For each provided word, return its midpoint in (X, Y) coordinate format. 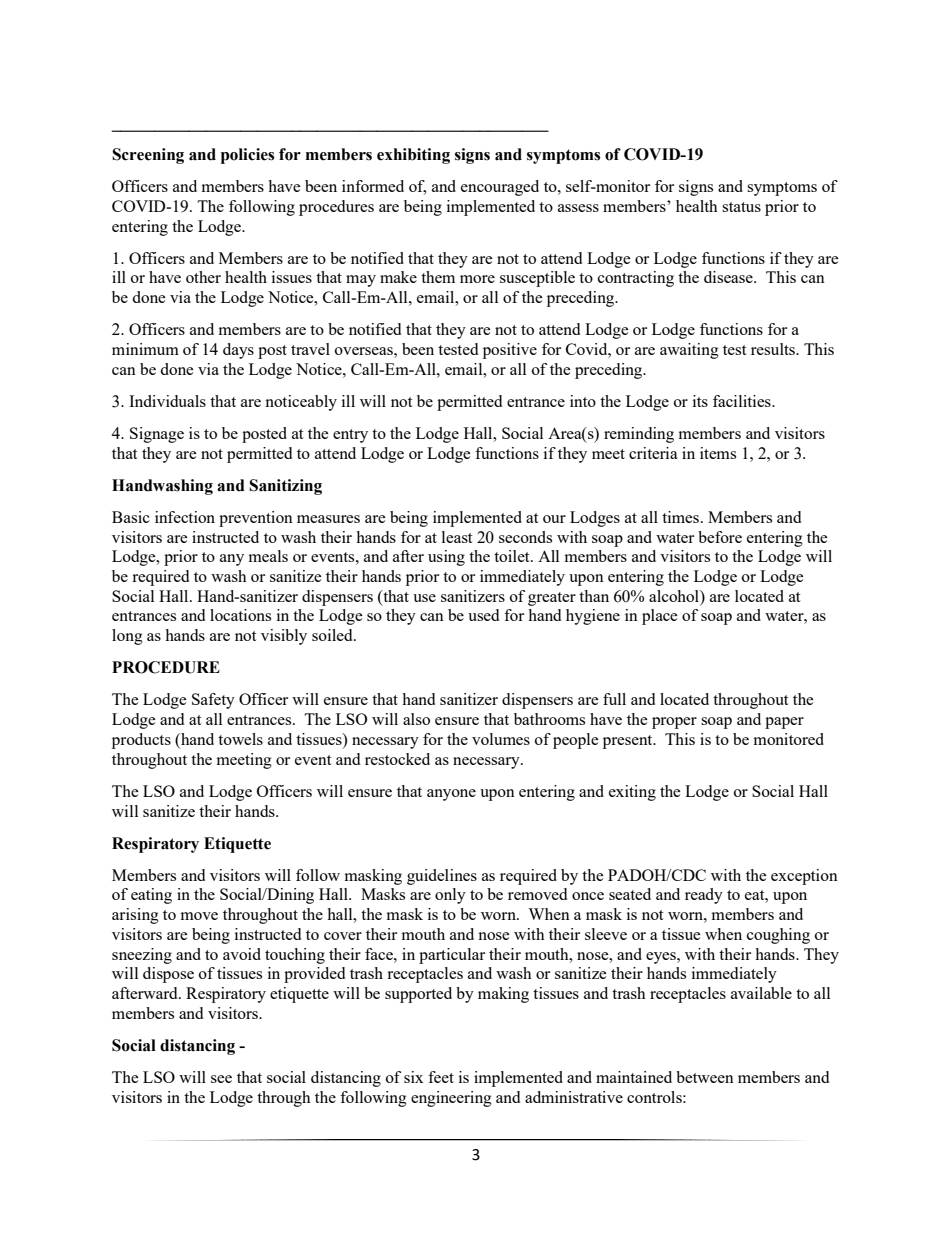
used (483, 615)
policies (247, 156)
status (741, 207)
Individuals (167, 401)
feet (441, 1077)
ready (704, 896)
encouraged (500, 188)
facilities (743, 401)
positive (510, 351)
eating (151, 896)
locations (240, 615)
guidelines (442, 877)
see (221, 1079)
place (660, 617)
